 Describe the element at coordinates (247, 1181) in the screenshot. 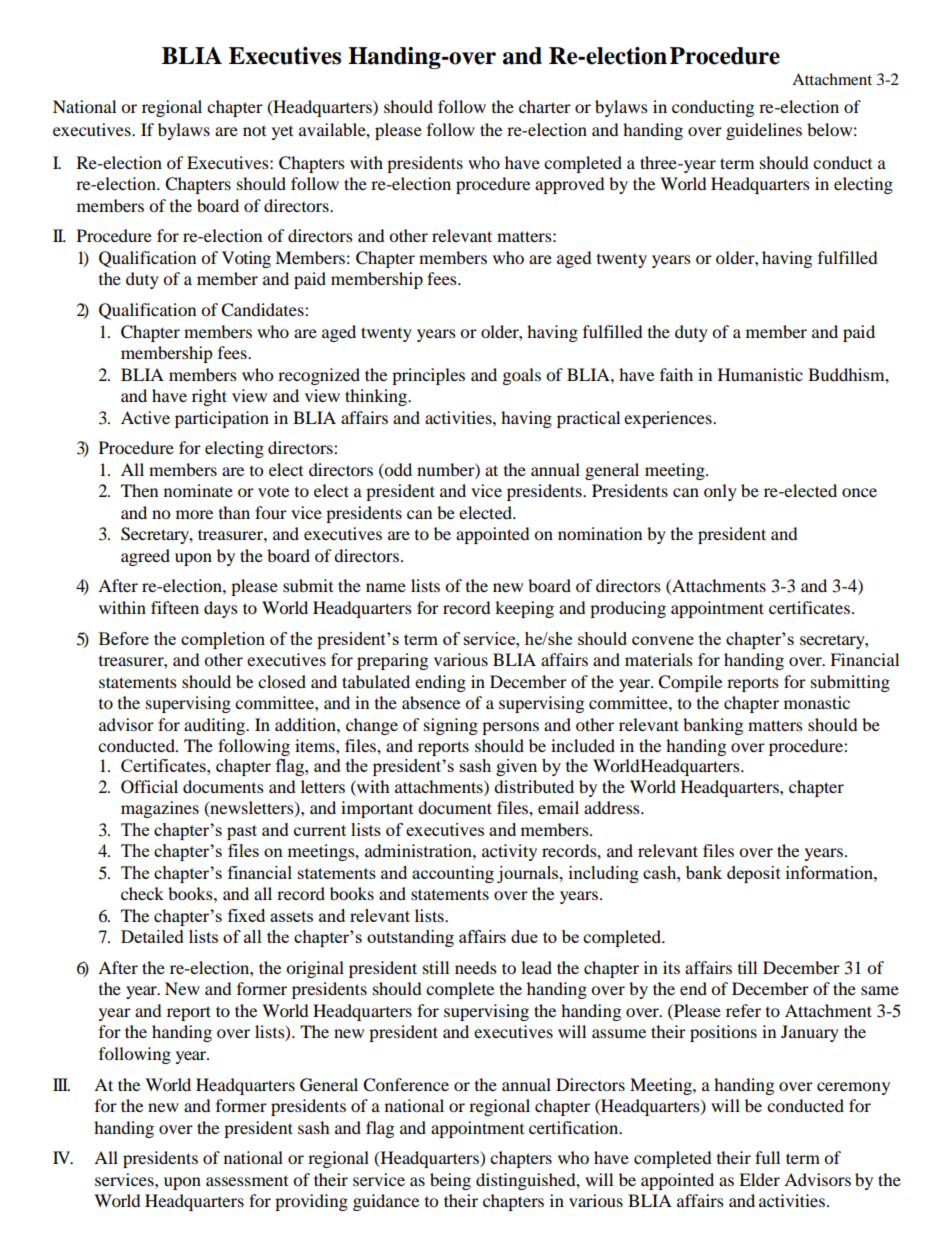

I see `assessment` at that location.
